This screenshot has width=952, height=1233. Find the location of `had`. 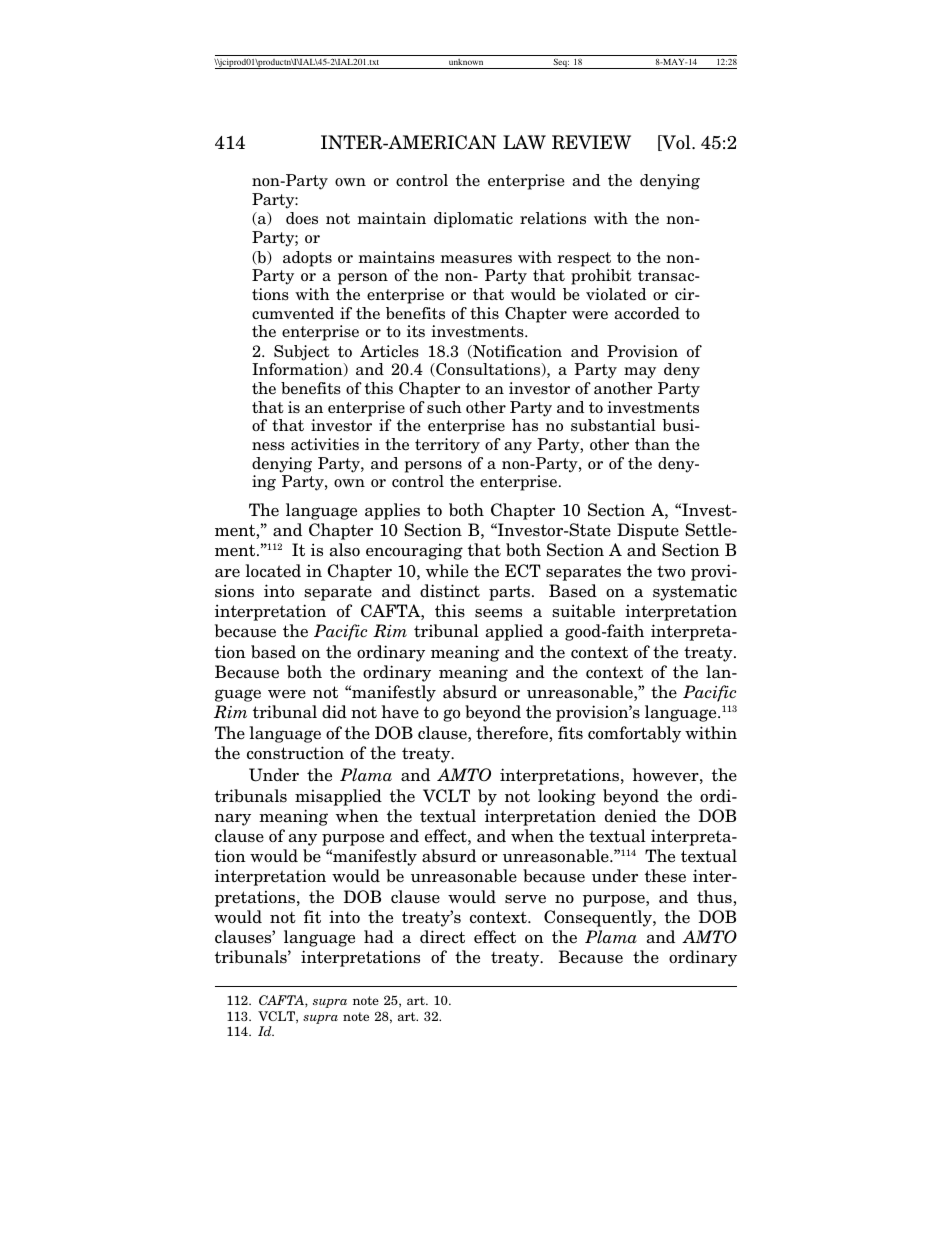

had is located at coordinates (379, 937).
